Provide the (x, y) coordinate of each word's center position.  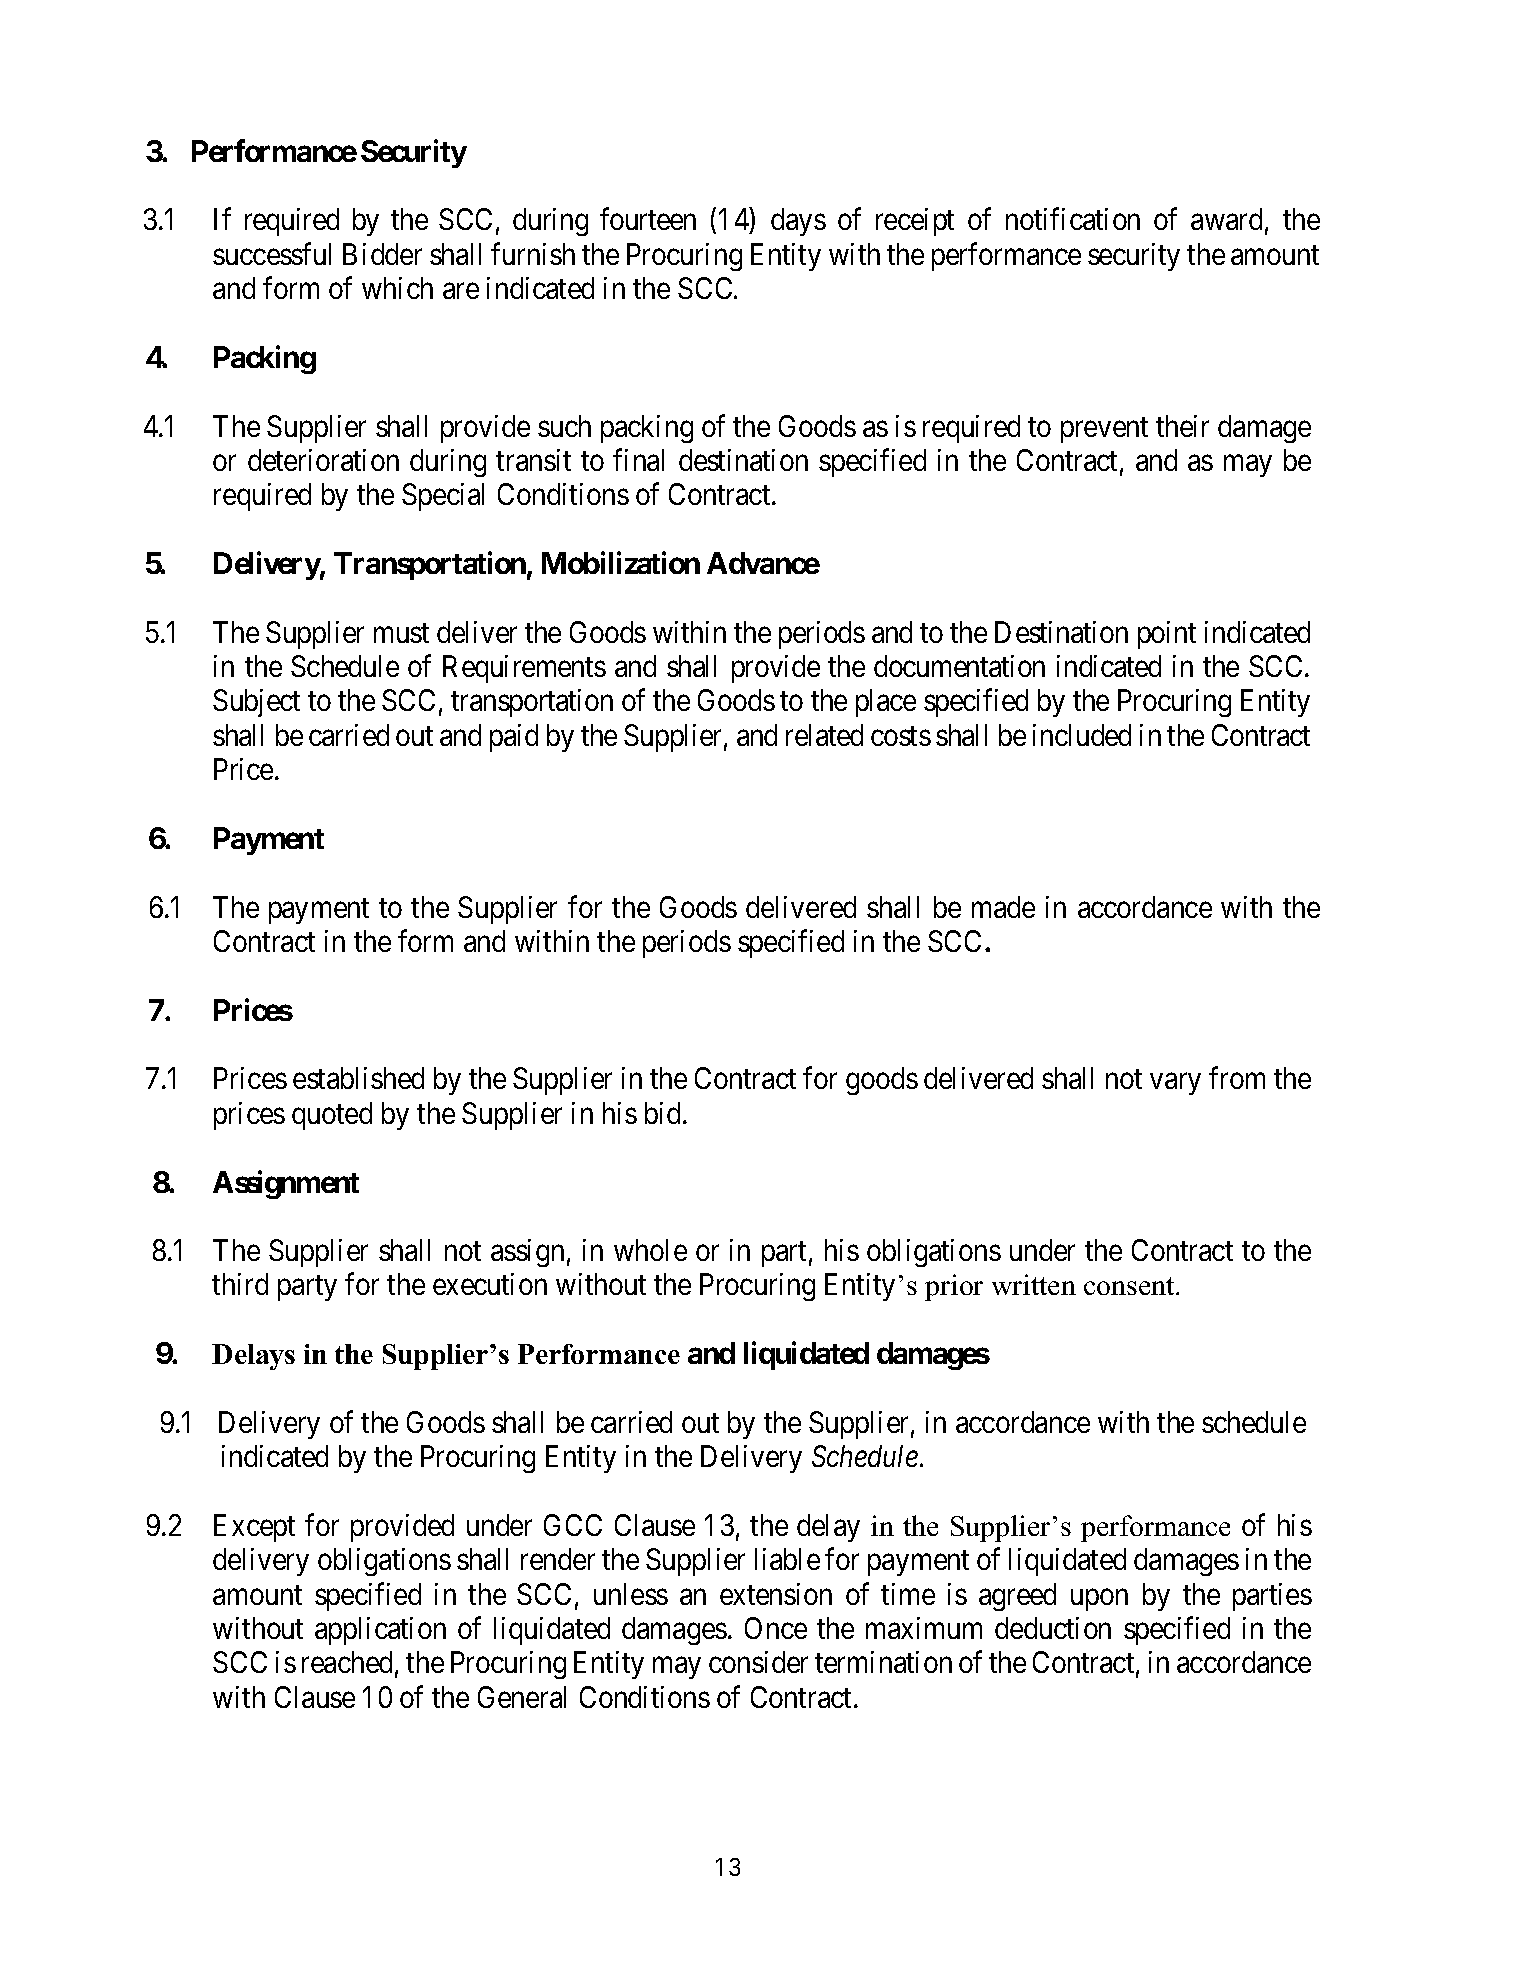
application (380, 1631)
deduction (1053, 1628)
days (798, 222)
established (358, 1078)
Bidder (382, 254)
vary (1175, 1084)
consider (758, 1662)
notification (1073, 219)
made (1003, 907)
